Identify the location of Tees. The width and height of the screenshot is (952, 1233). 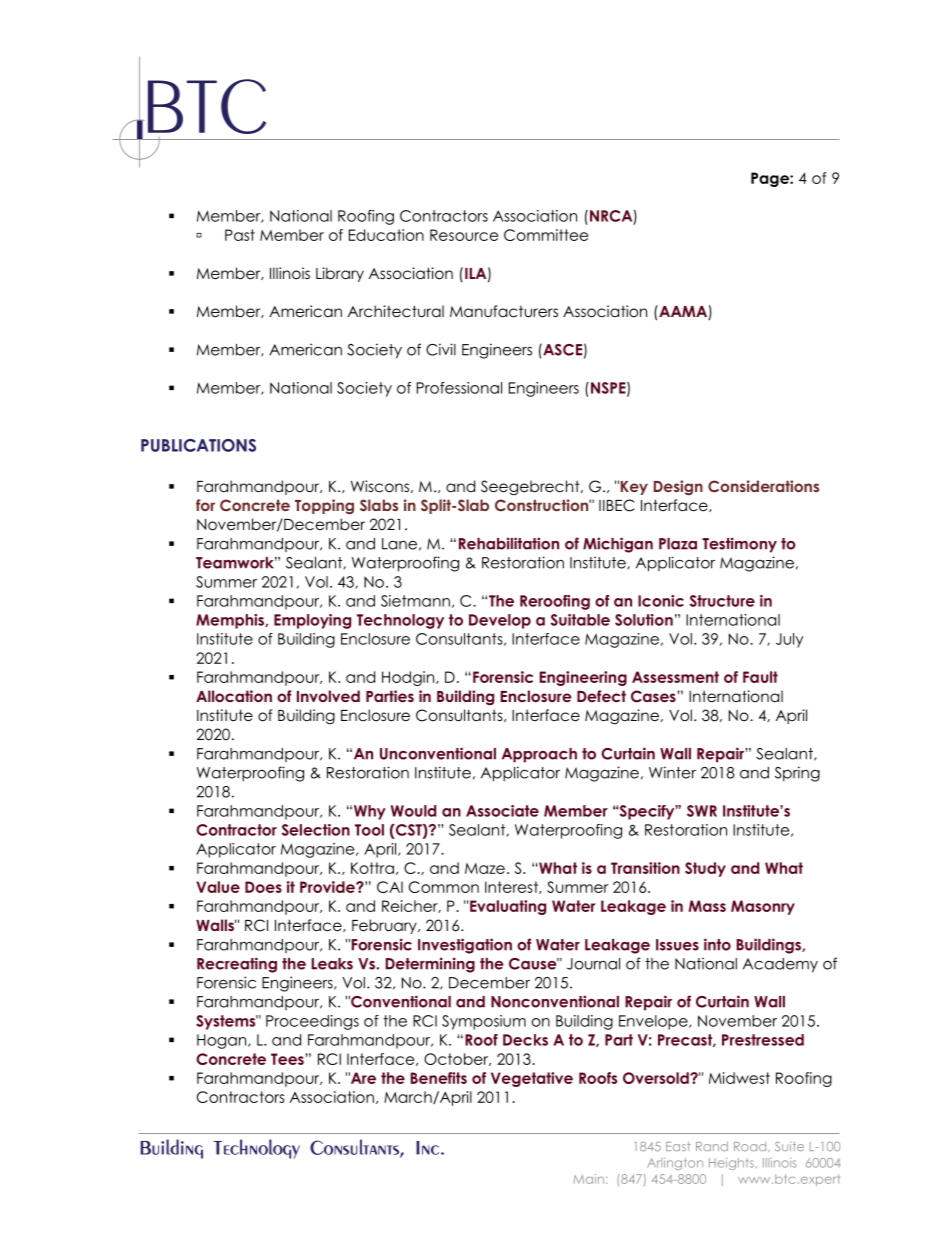
(287, 1059).
